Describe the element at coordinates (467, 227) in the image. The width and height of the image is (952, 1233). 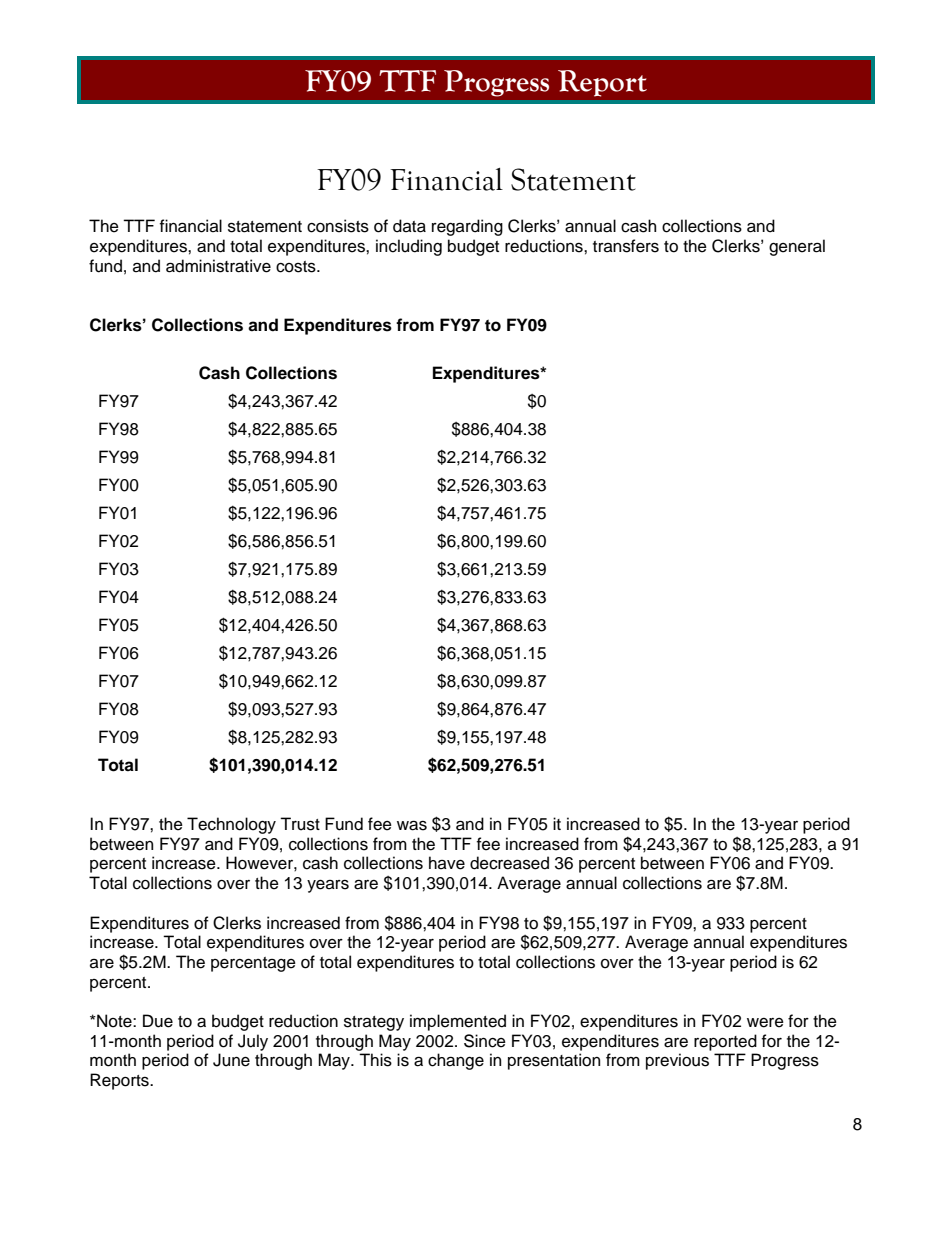
I see `regarding` at that location.
